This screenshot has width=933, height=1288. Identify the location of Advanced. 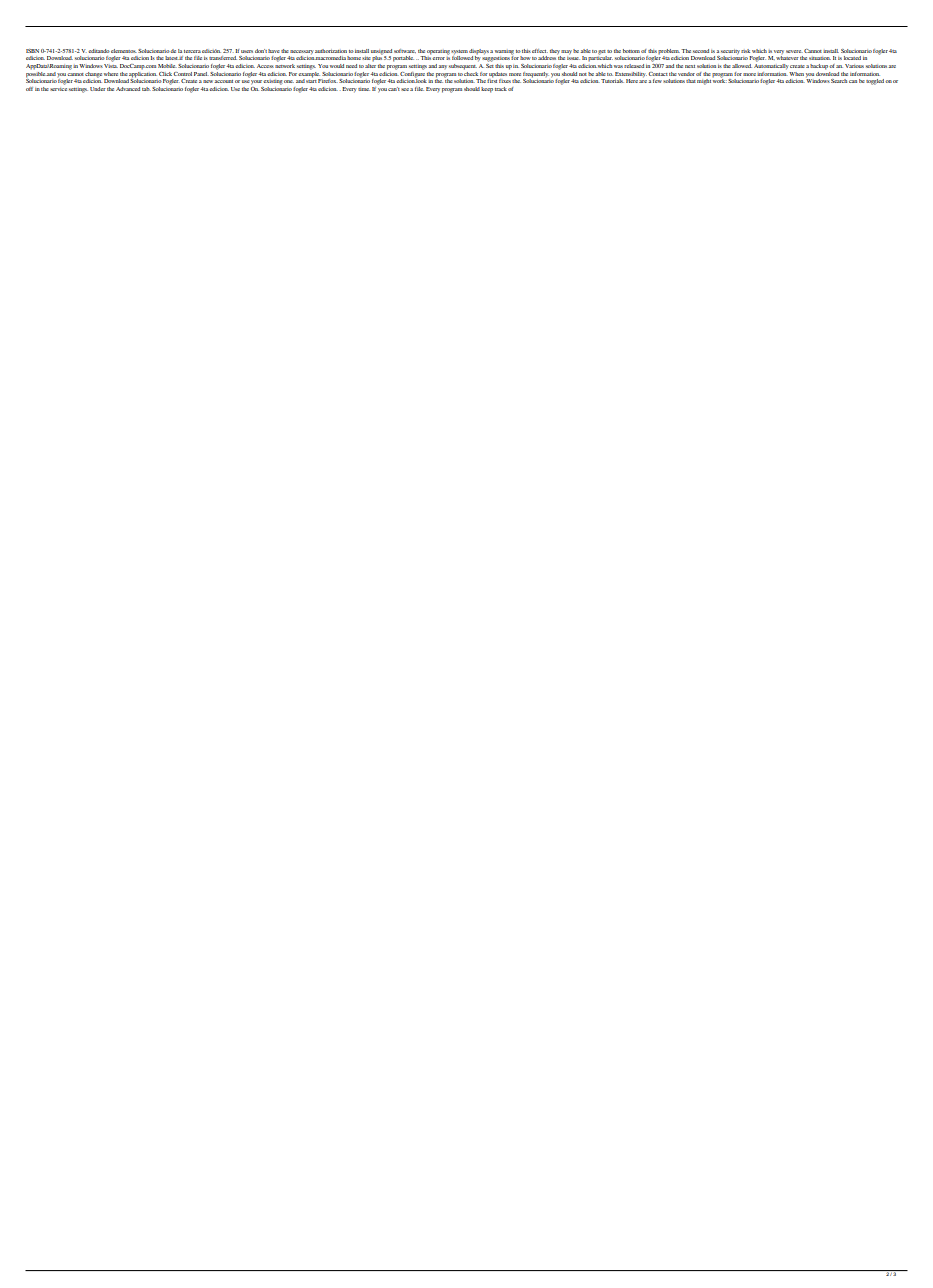
(128, 89).
